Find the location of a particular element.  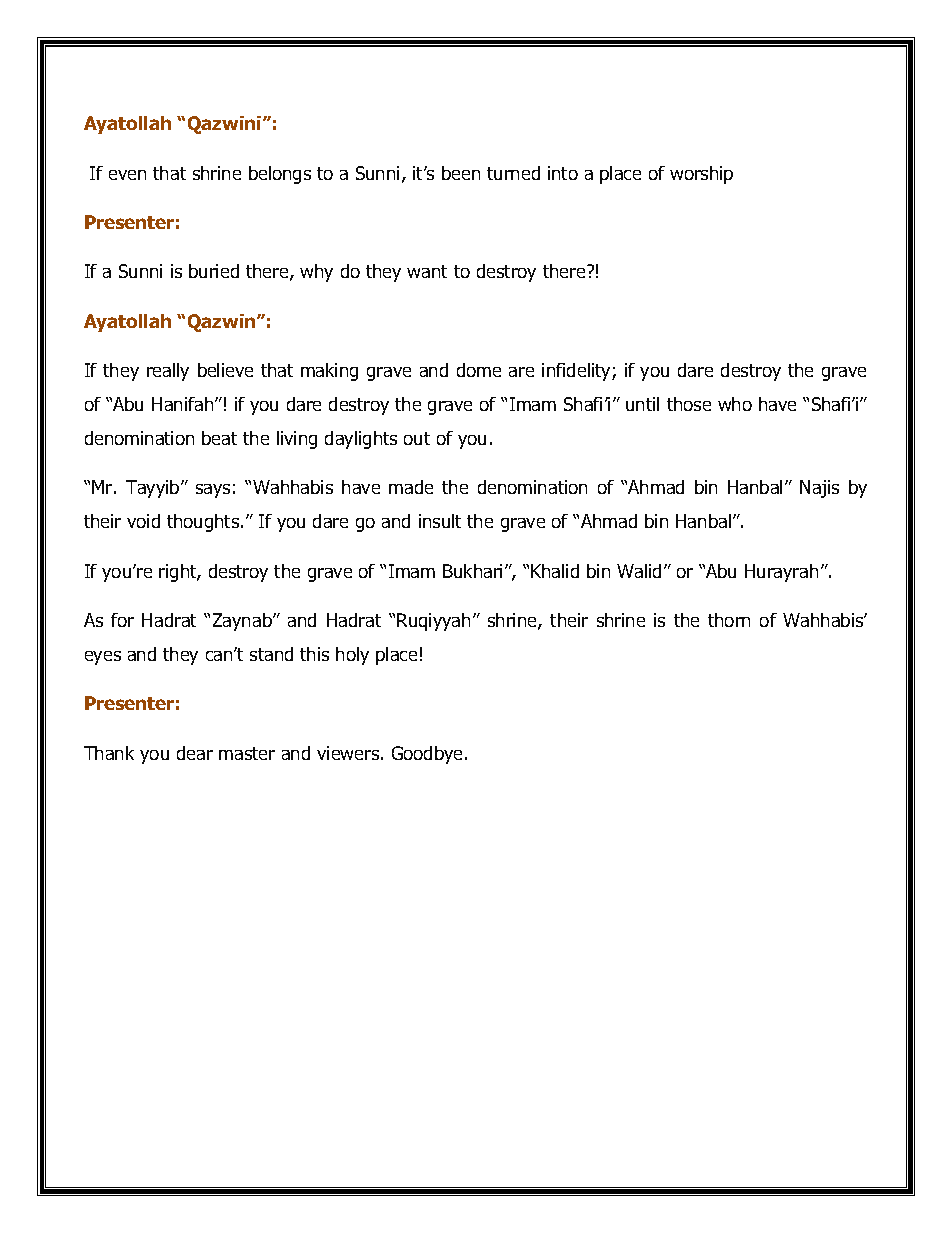

Najis is located at coordinates (819, 489).
